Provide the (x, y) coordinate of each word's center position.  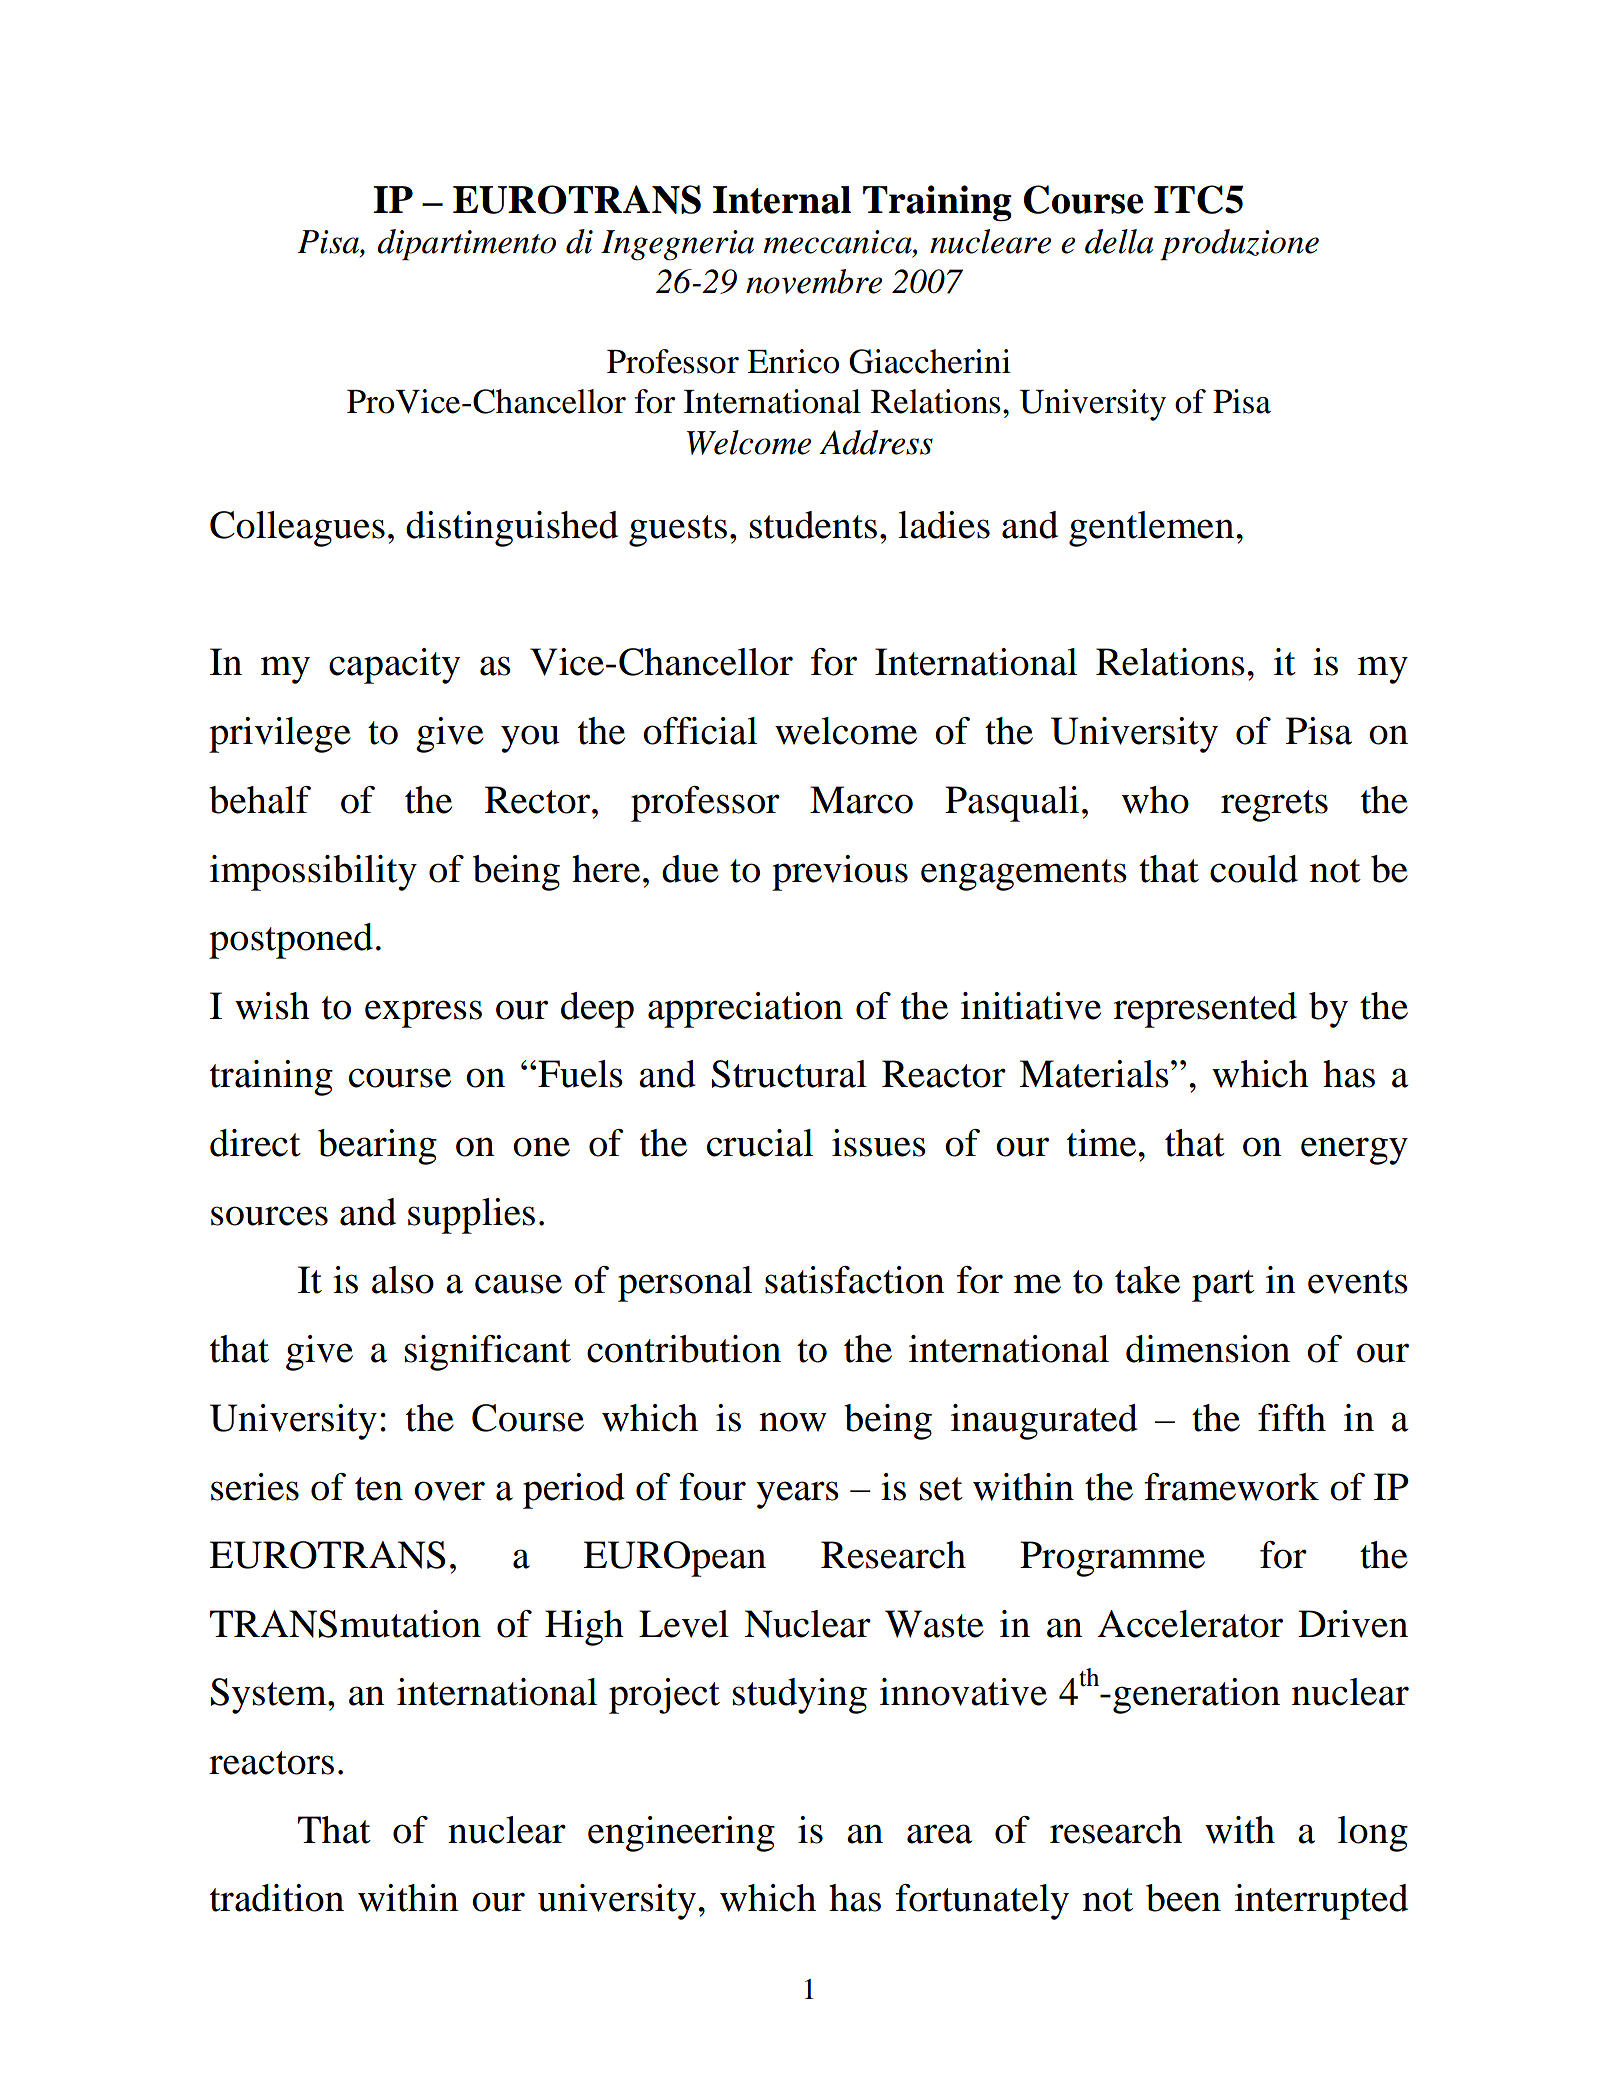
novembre (814, 281)
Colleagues (297, 529)
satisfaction (855, 1280)
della (1119, 241)
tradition (277, 1898)
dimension (1208, 1349)
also (403, 1280)
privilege (280, 735)
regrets (1274, 806)
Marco (861, 800)
